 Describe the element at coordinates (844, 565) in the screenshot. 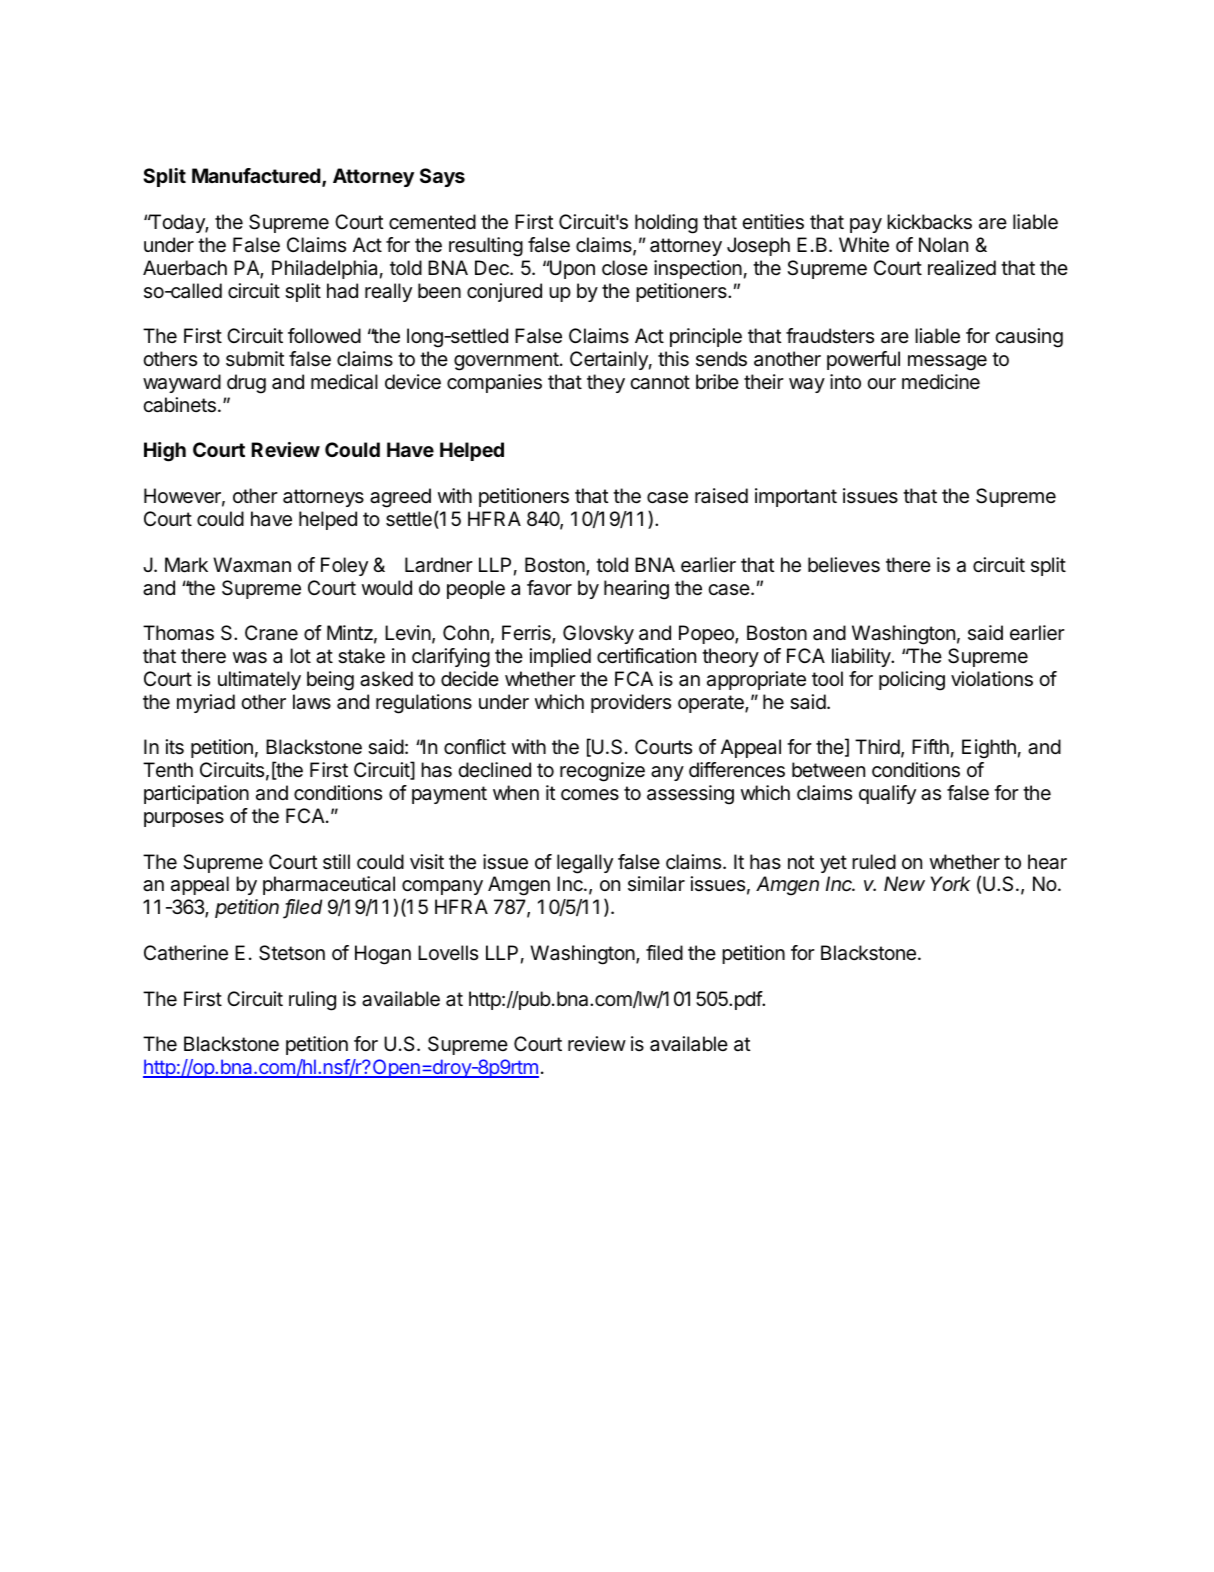

I see `believes` at that location.
